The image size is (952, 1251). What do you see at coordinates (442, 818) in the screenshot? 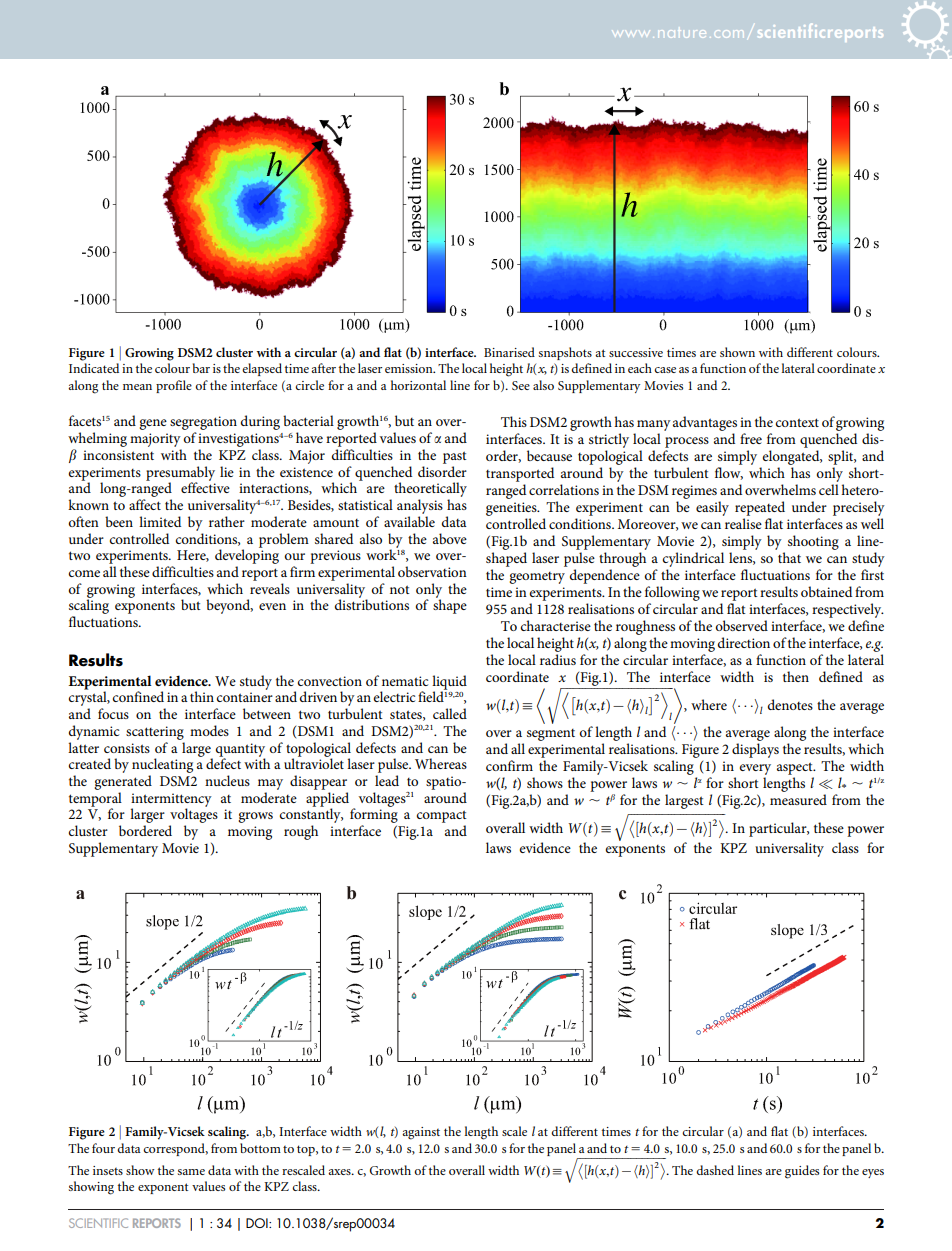
I see `compact` at bounding box center [442, 818].
